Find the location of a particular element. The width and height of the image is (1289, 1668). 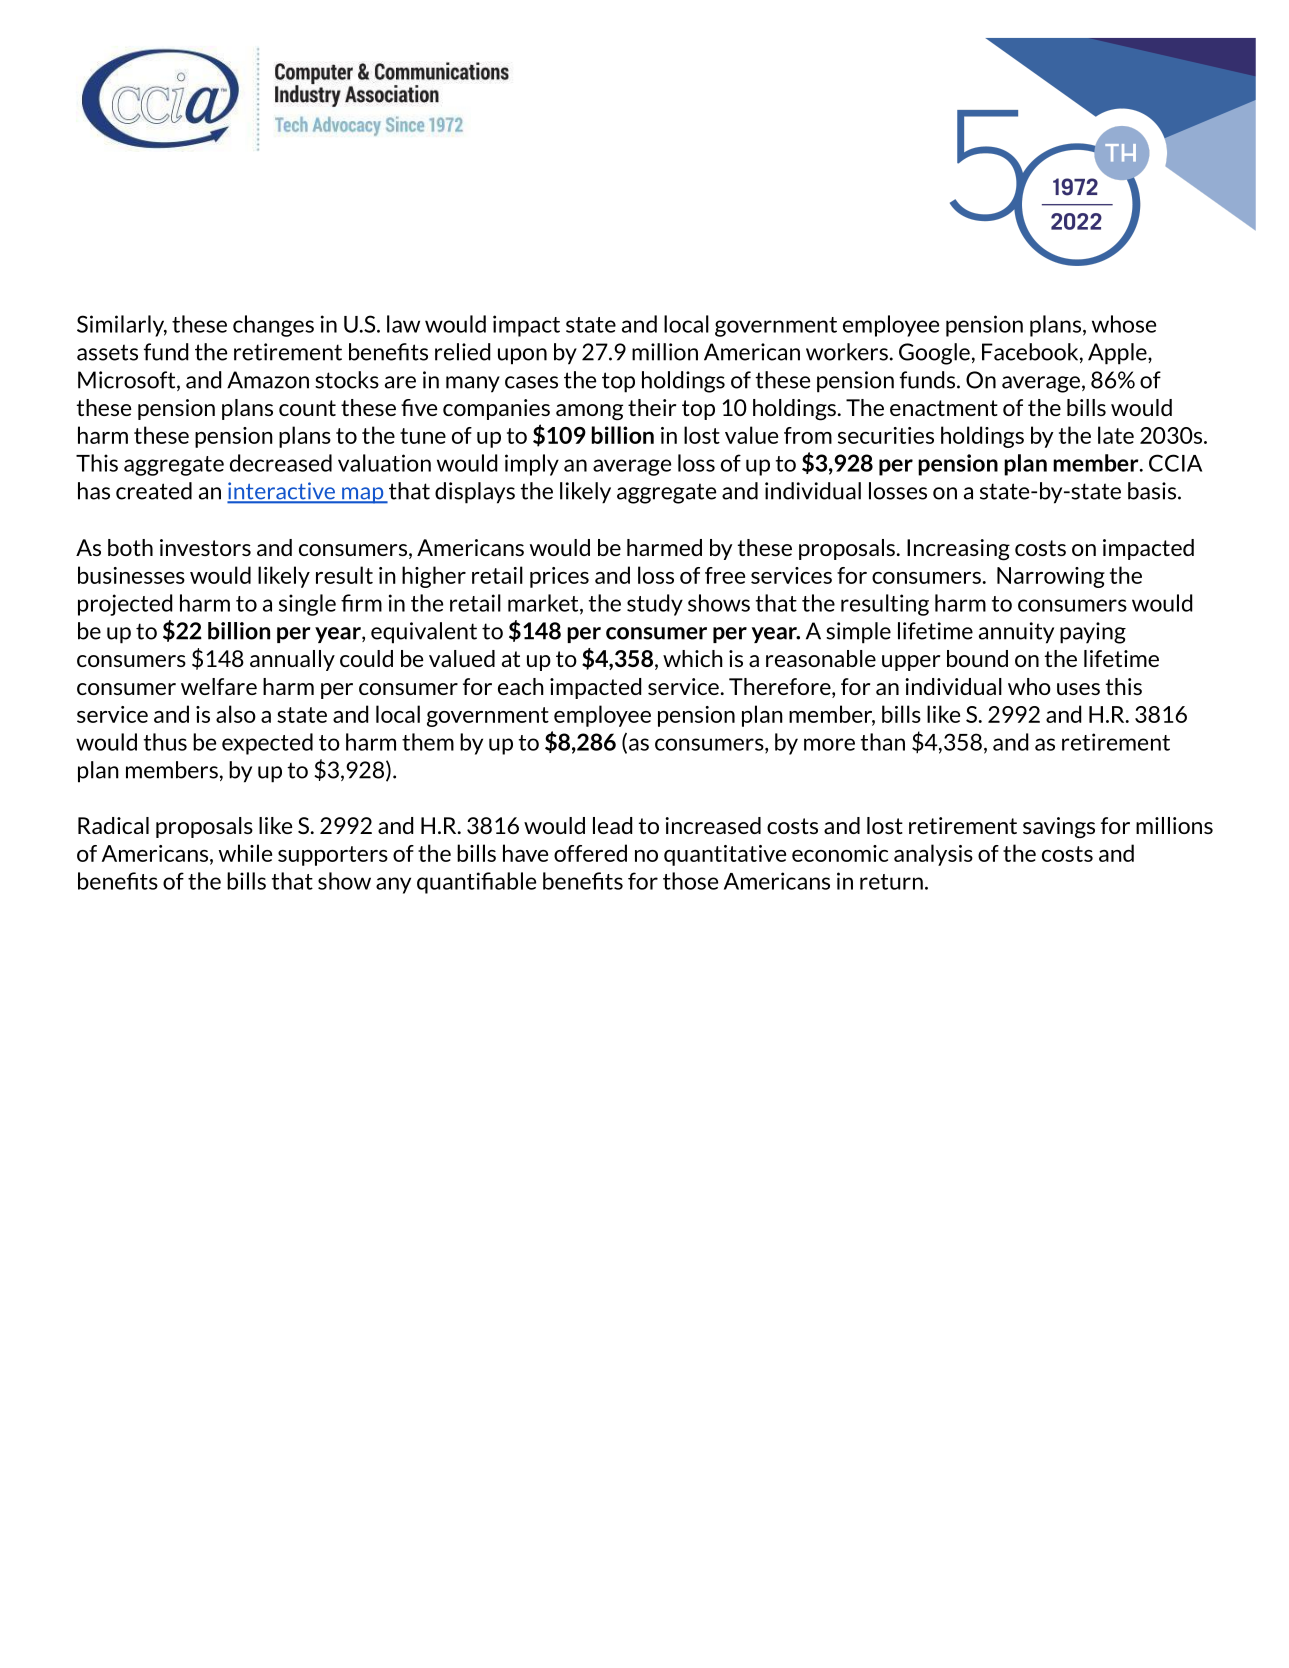

single is located at coordinates (307, 605).
